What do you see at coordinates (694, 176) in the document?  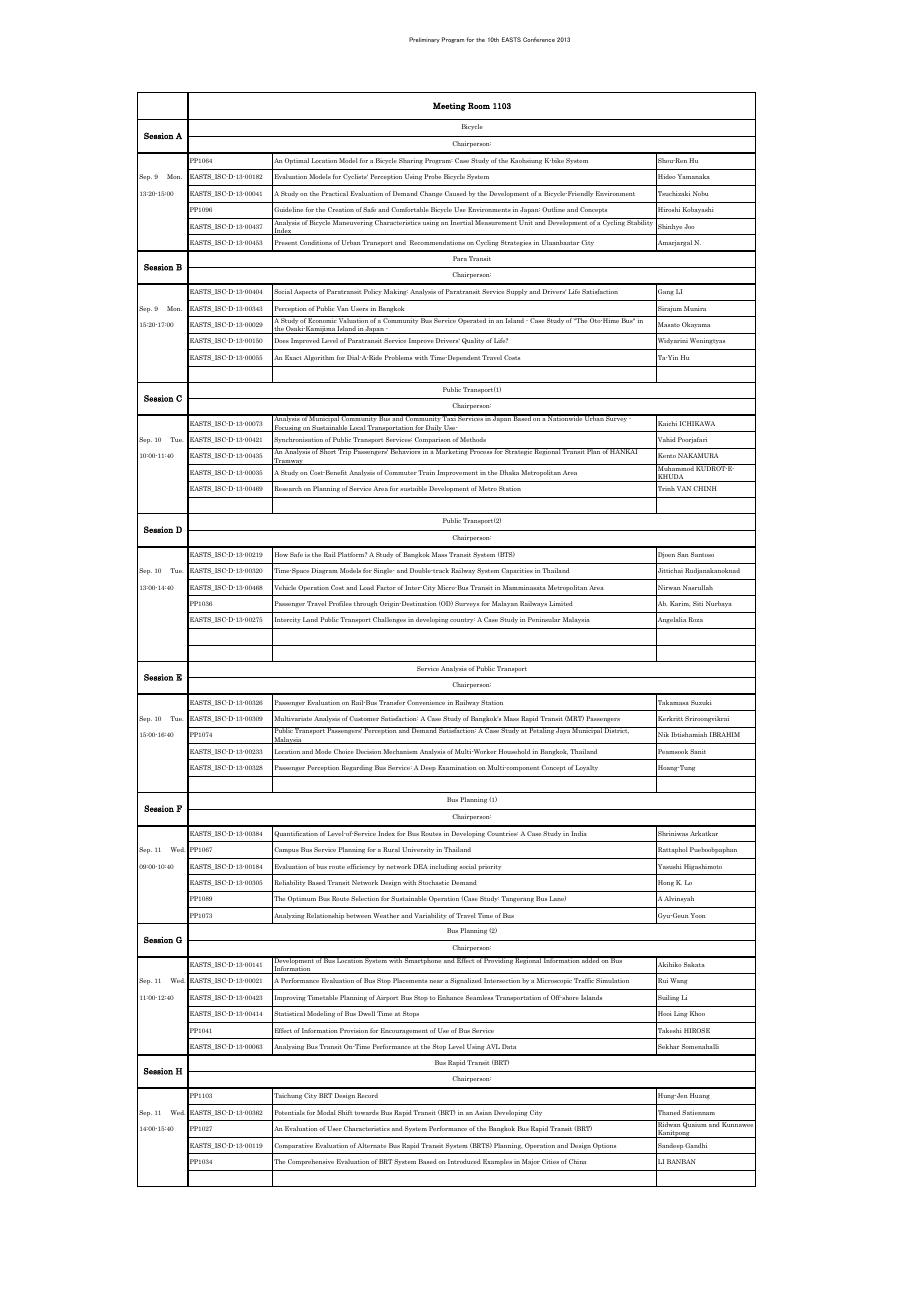 I see `Yamanaka` at bounding box center [694, 176].
